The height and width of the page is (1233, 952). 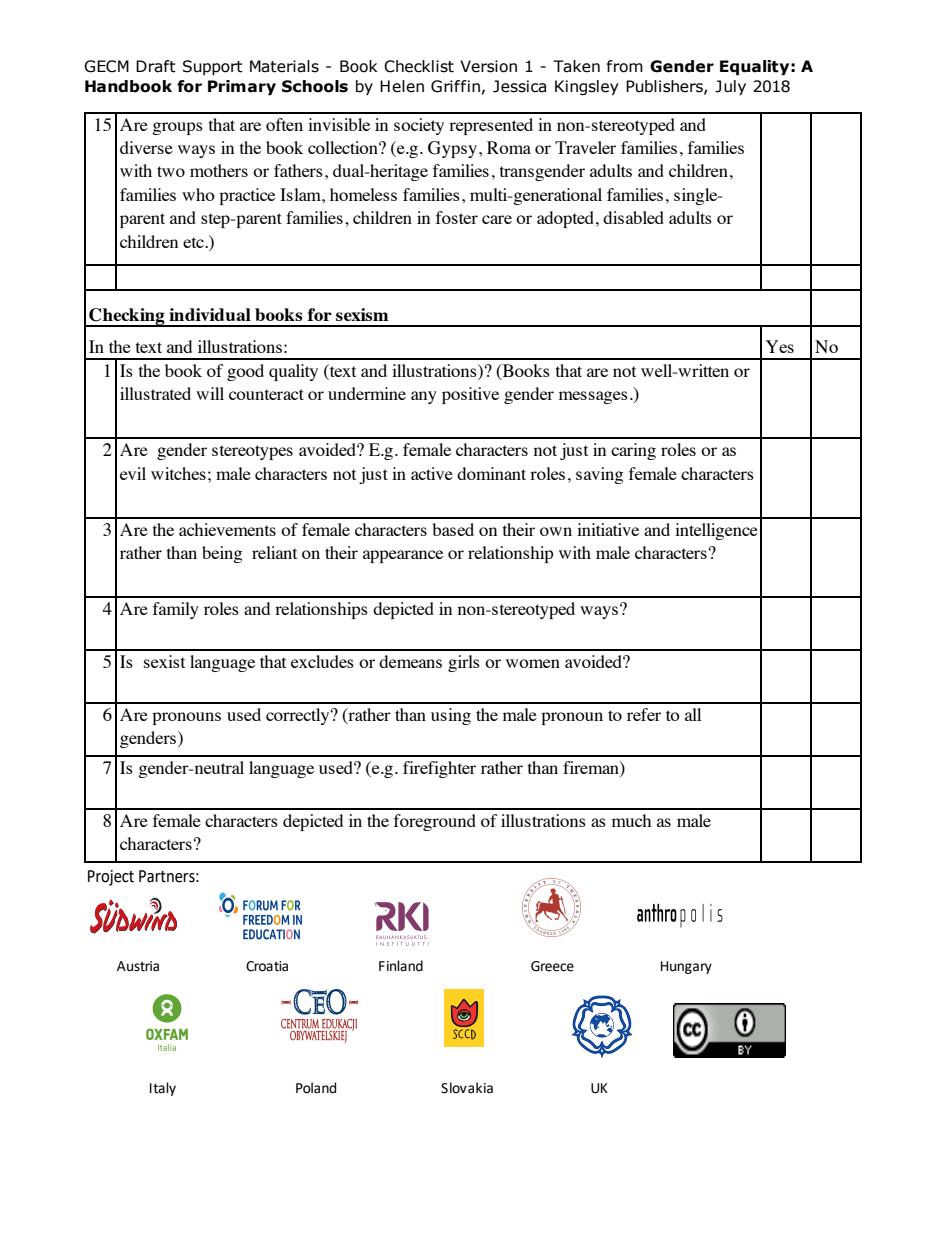 What do you see at coordinates (467, 1088) in the page?
I see `Slovakia` at bounding box center [467, 1088].
